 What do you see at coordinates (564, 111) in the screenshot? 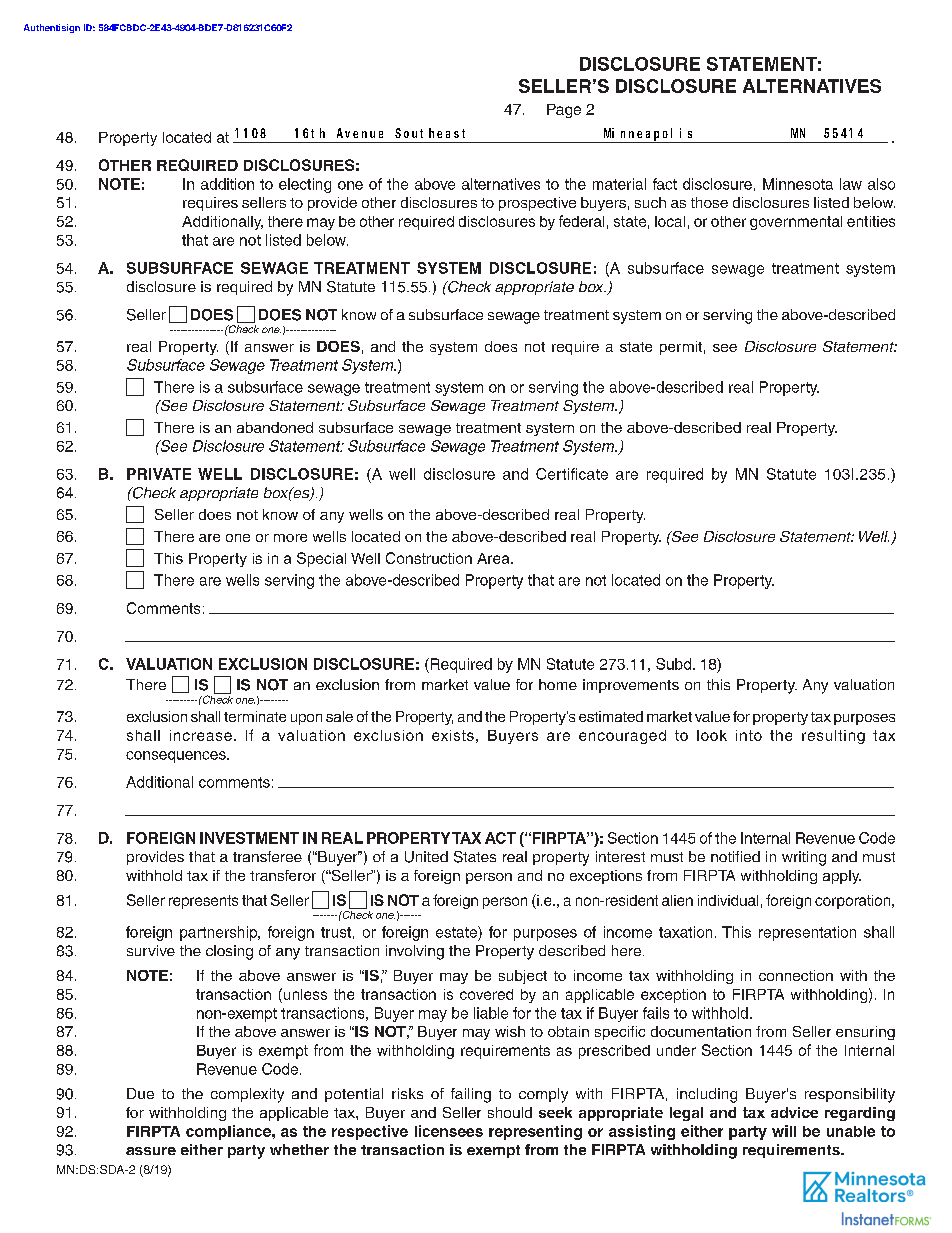
I see `Page` at bounding box center [564, 111].
